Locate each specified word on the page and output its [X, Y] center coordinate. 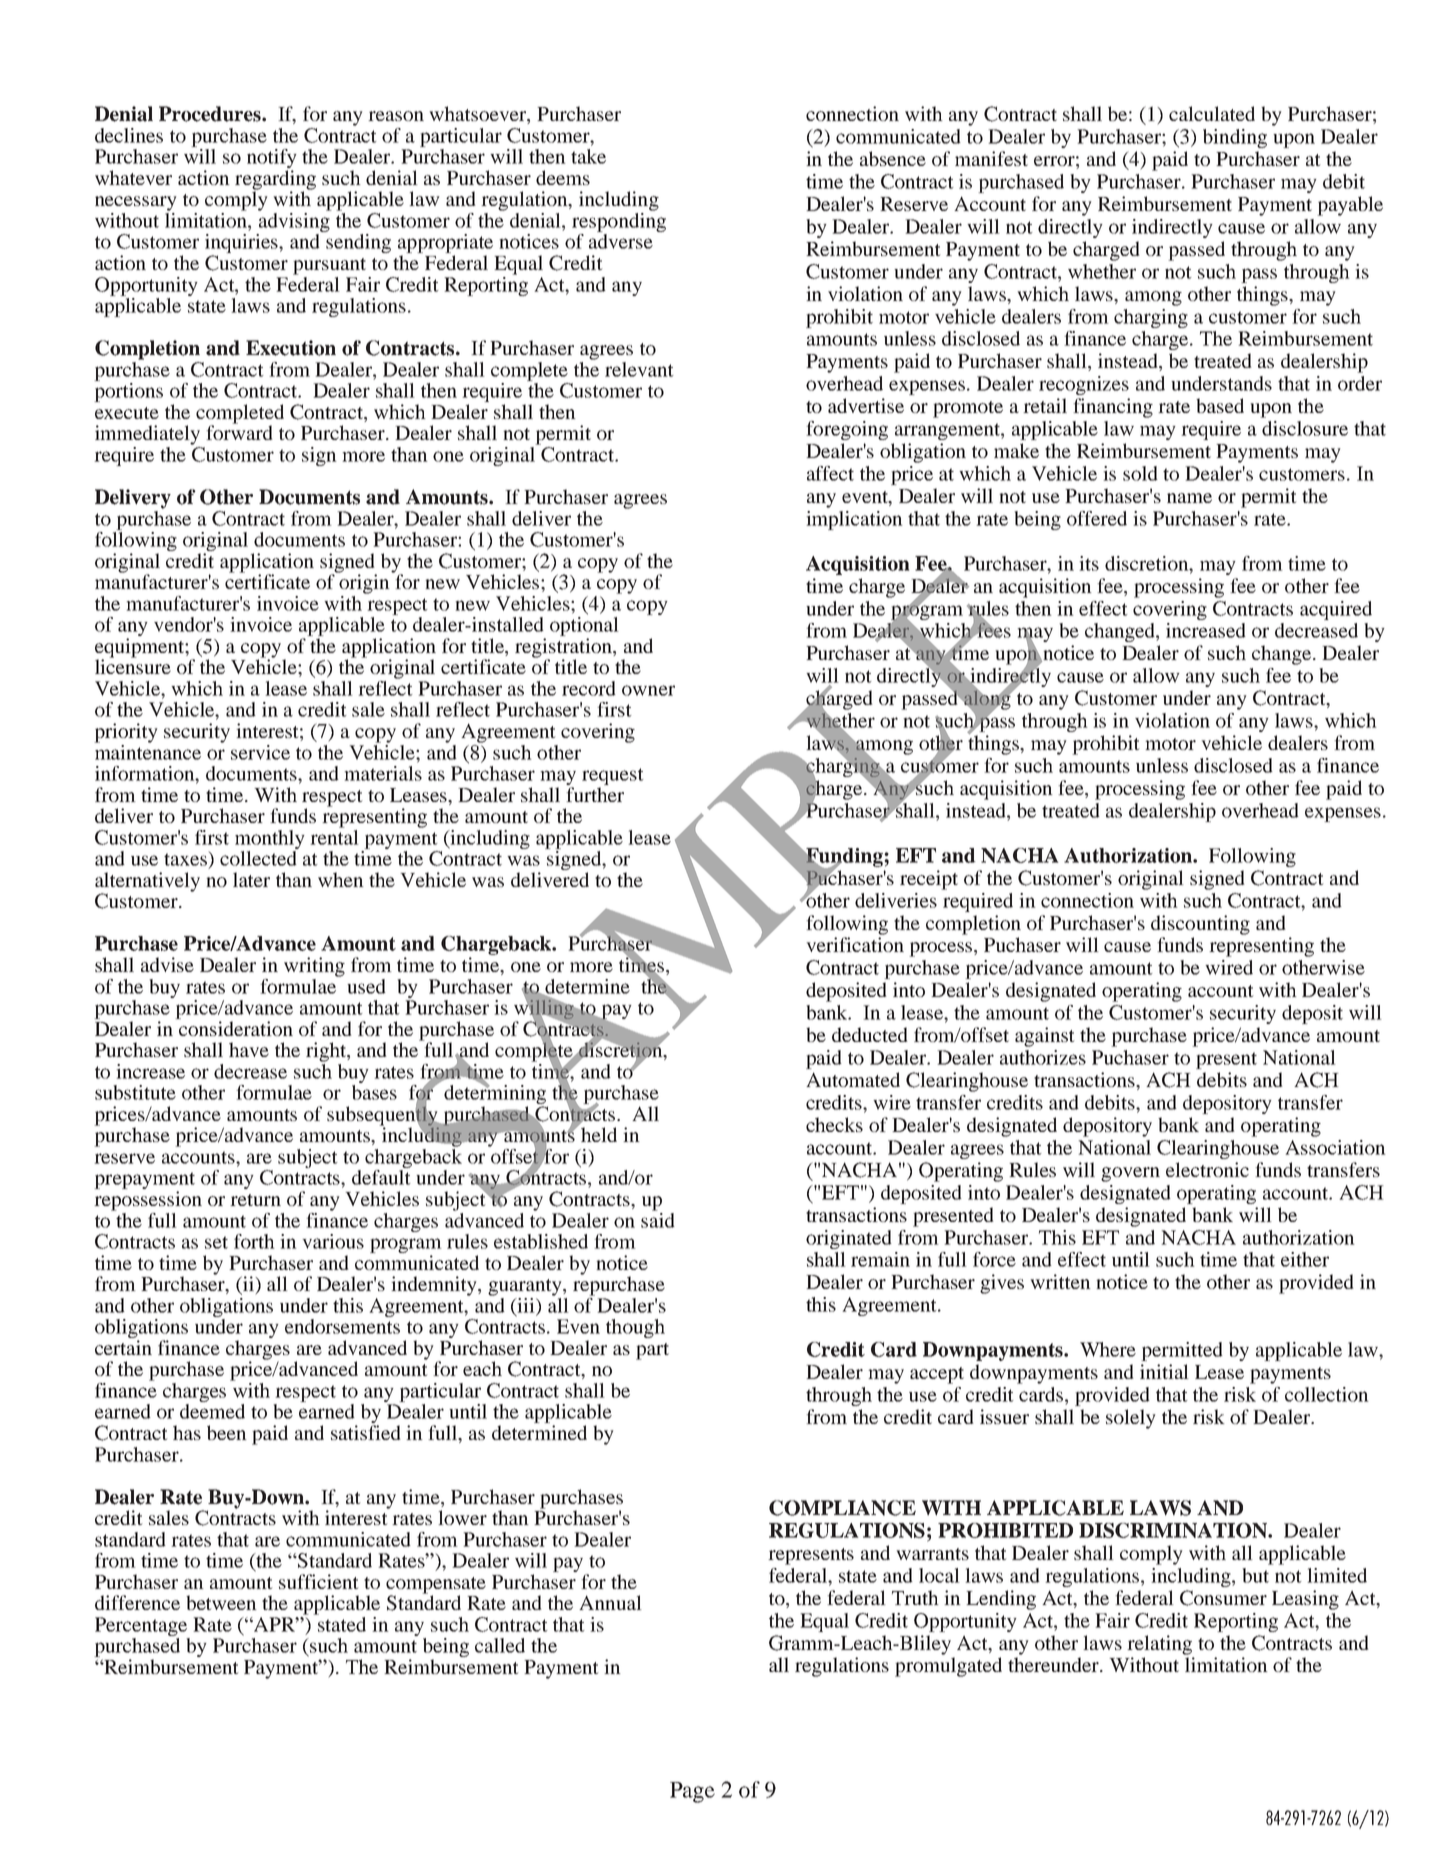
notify [272, 160]
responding [619, 222]
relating [1159, 1645]
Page [692, 1792]
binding [1235, 138]
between [221, 1602]
